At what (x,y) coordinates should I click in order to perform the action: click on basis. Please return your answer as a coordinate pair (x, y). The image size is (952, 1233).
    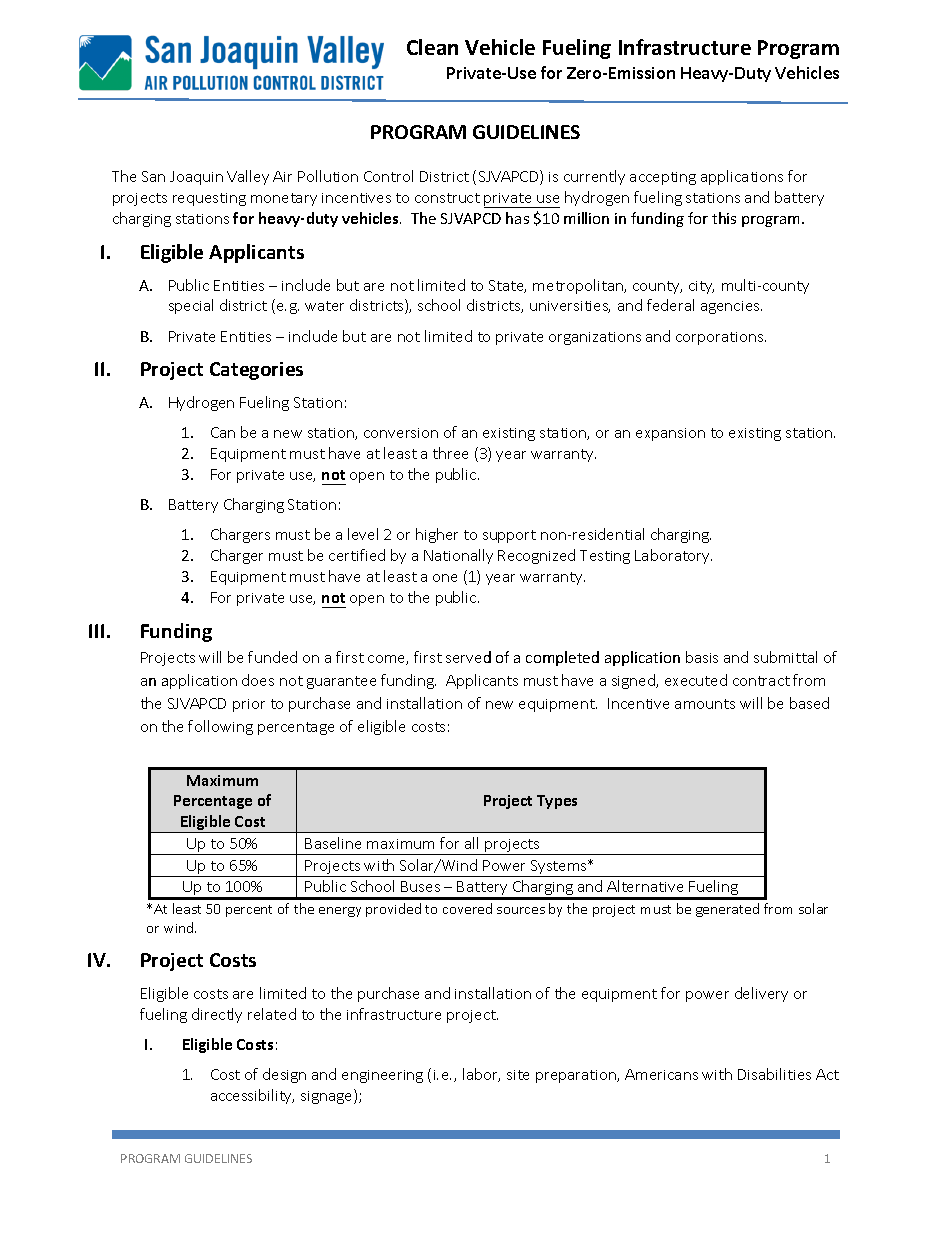
    Looking at the image, I should click on (702, 657).
